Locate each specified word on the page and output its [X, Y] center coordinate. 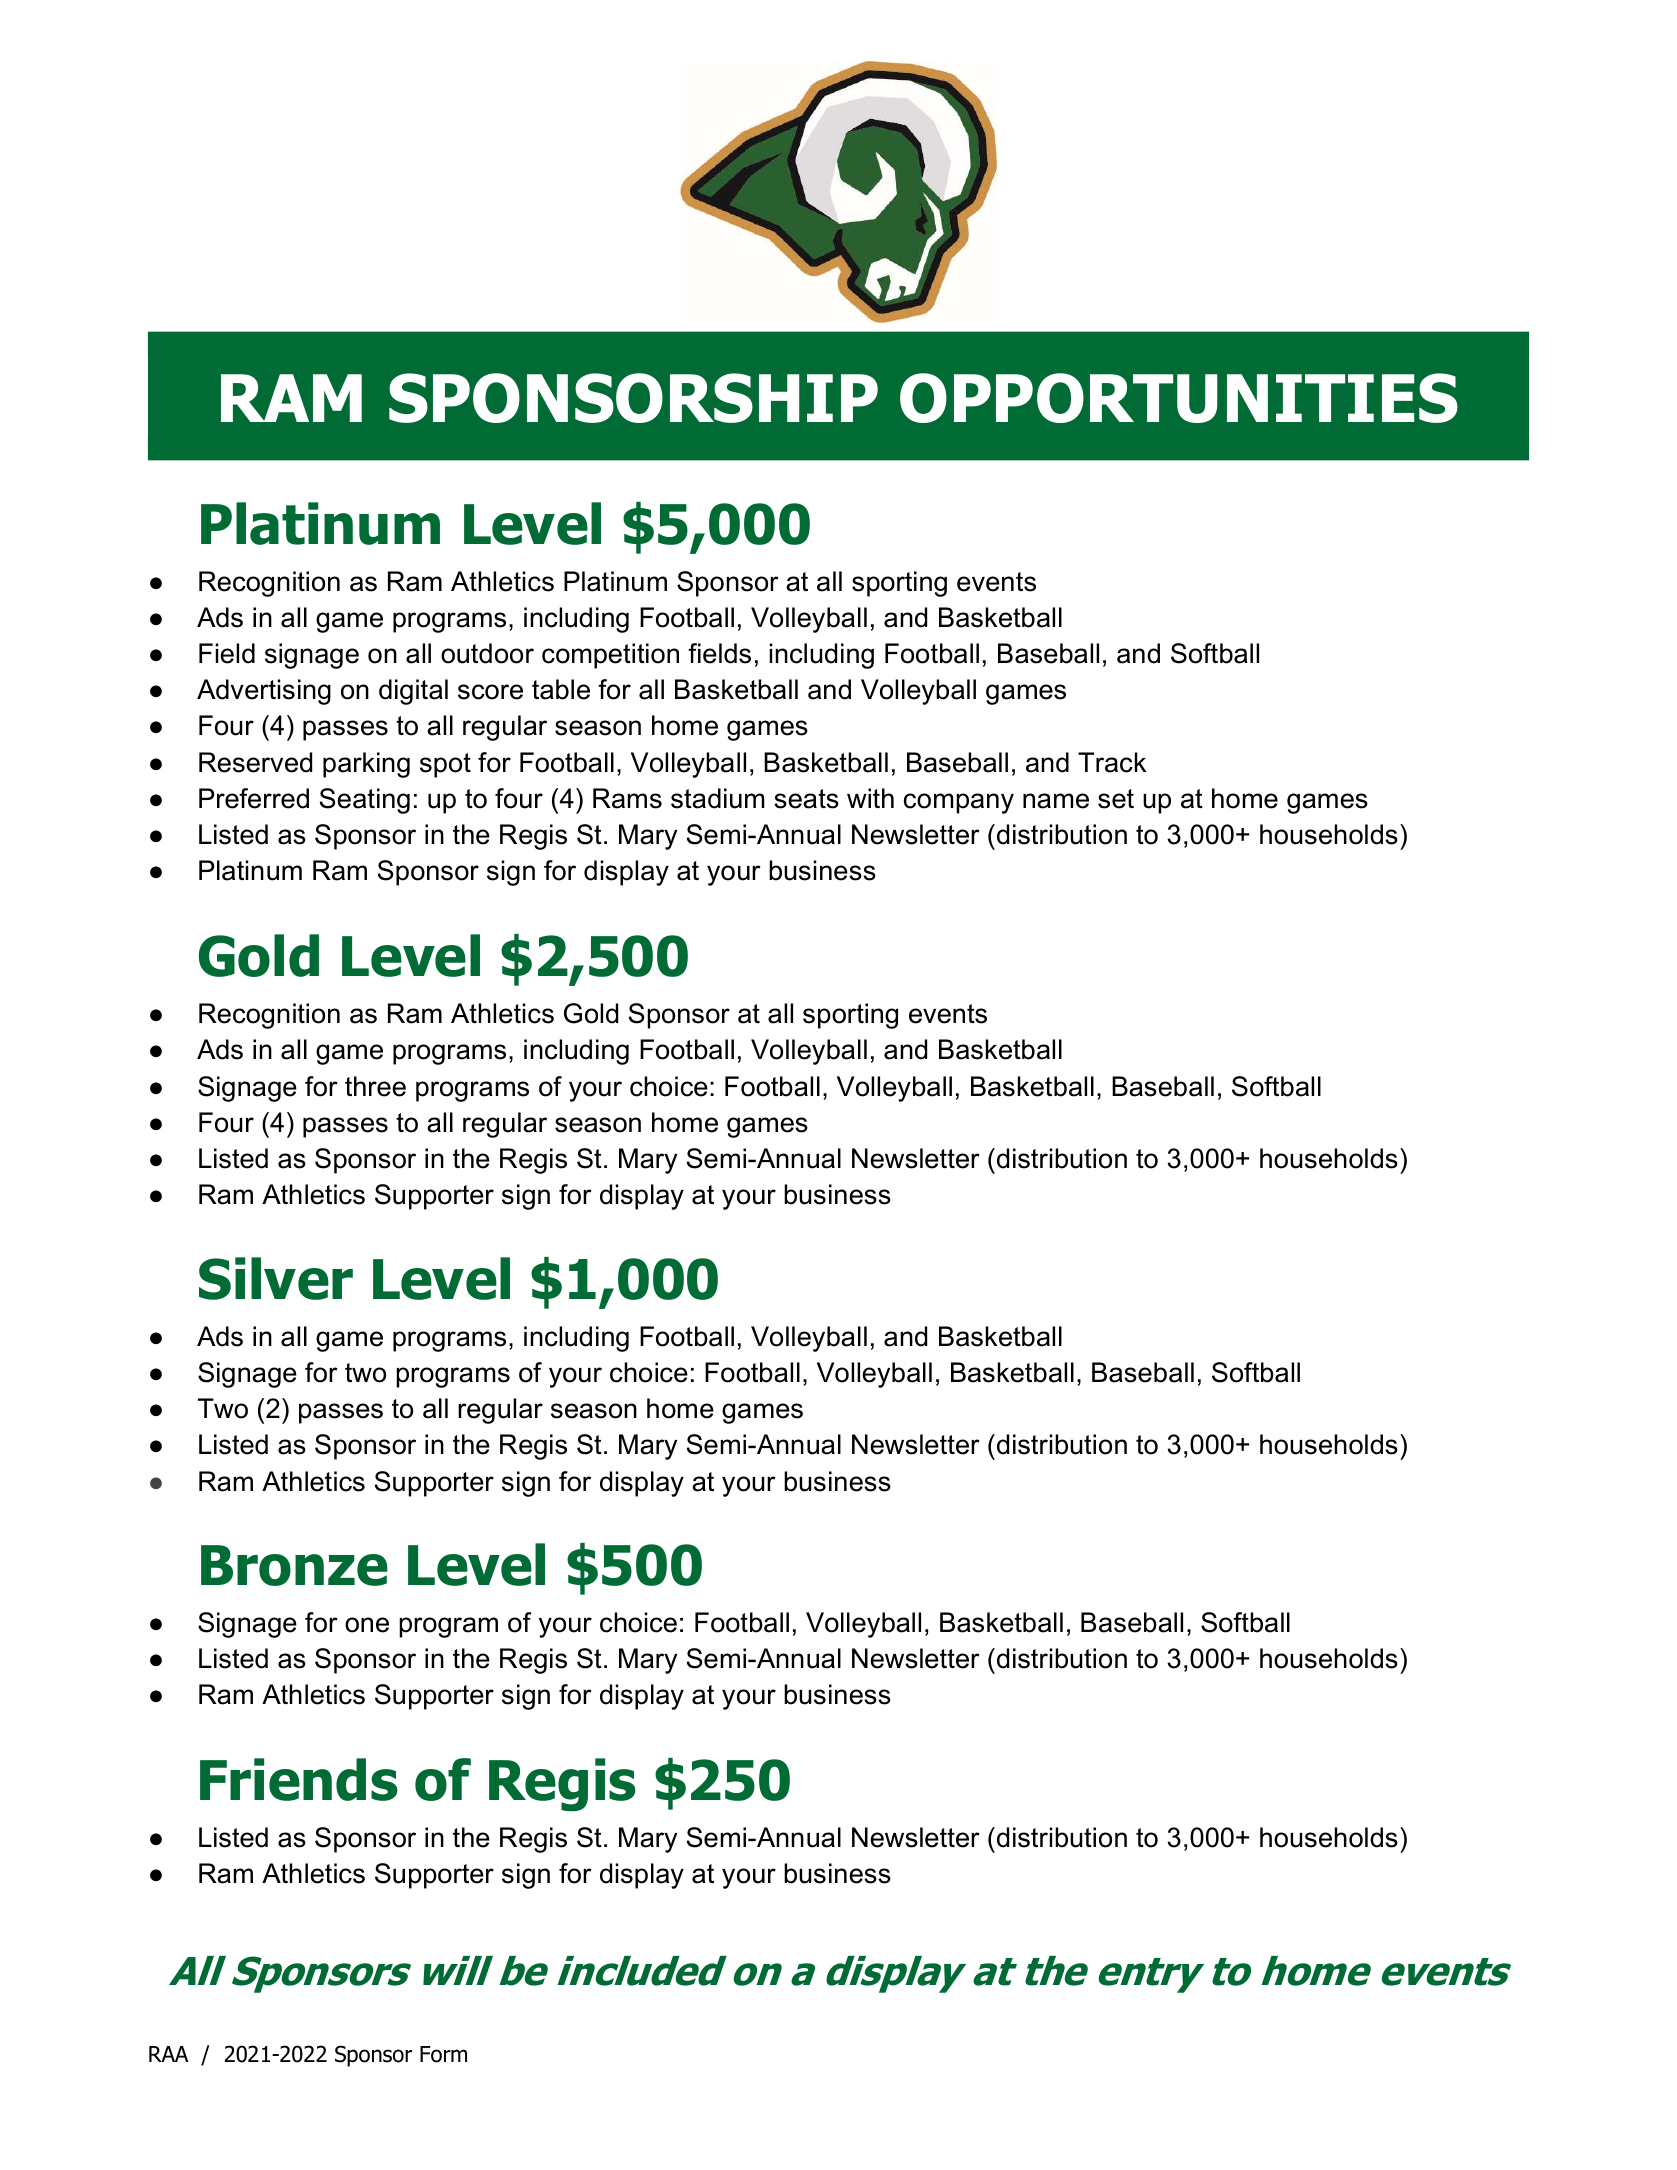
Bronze [294, 1565]
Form [443, 2054]
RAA [168, 2054]
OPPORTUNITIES [1179, 398]
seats [806, 799]
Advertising [264, 692]
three [375, 1086]
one [367, 1625]
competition [610, 656]
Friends [299, 1779]
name [1056, 801]
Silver [276, 1278]
